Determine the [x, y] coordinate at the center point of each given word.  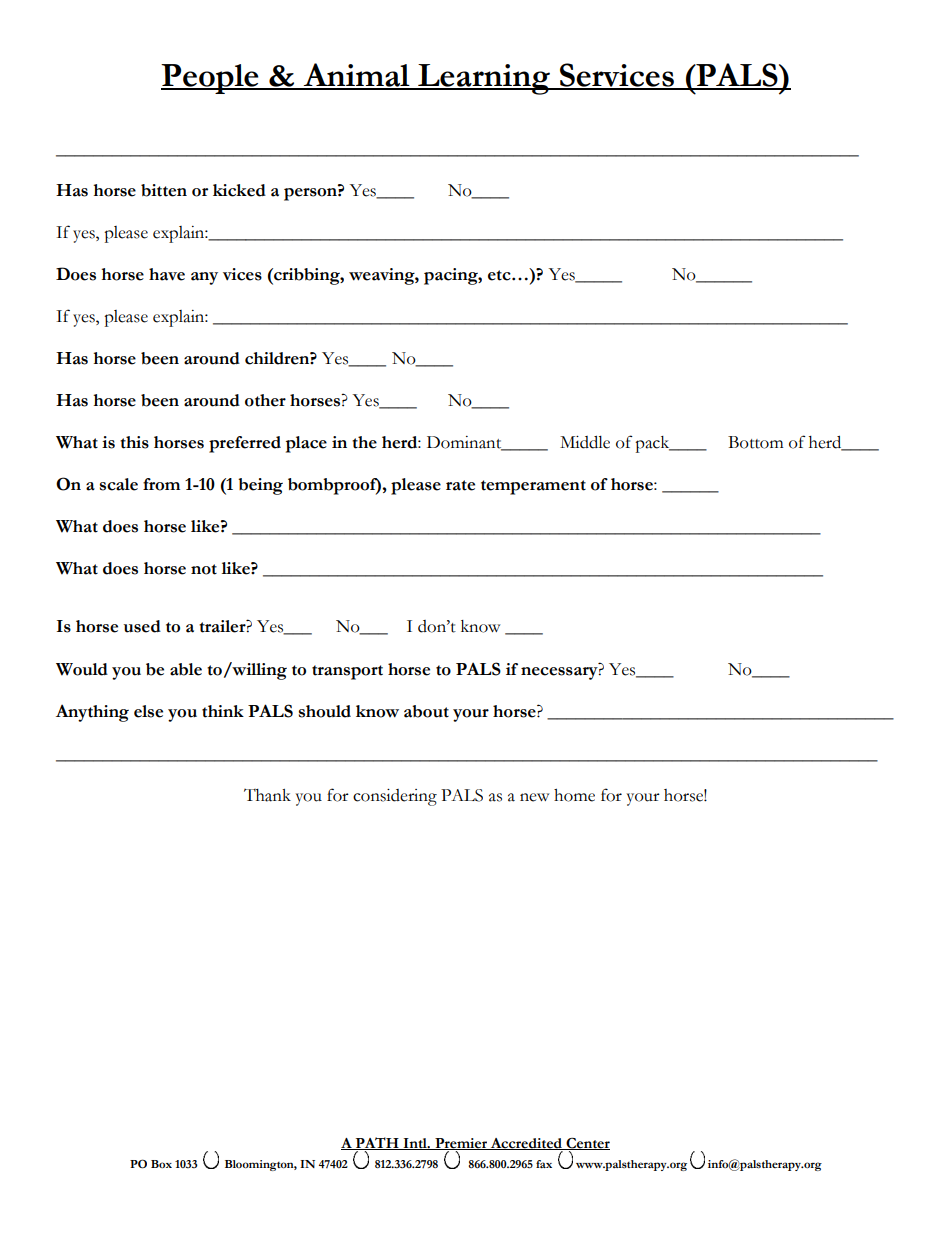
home [574, 795]
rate [460, 485]
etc [500, 275]
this [134, 442]
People [211, 79]
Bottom [755, 442]
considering [395, 797]
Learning [484, 79]
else [148, 711]
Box [161, 1164]
